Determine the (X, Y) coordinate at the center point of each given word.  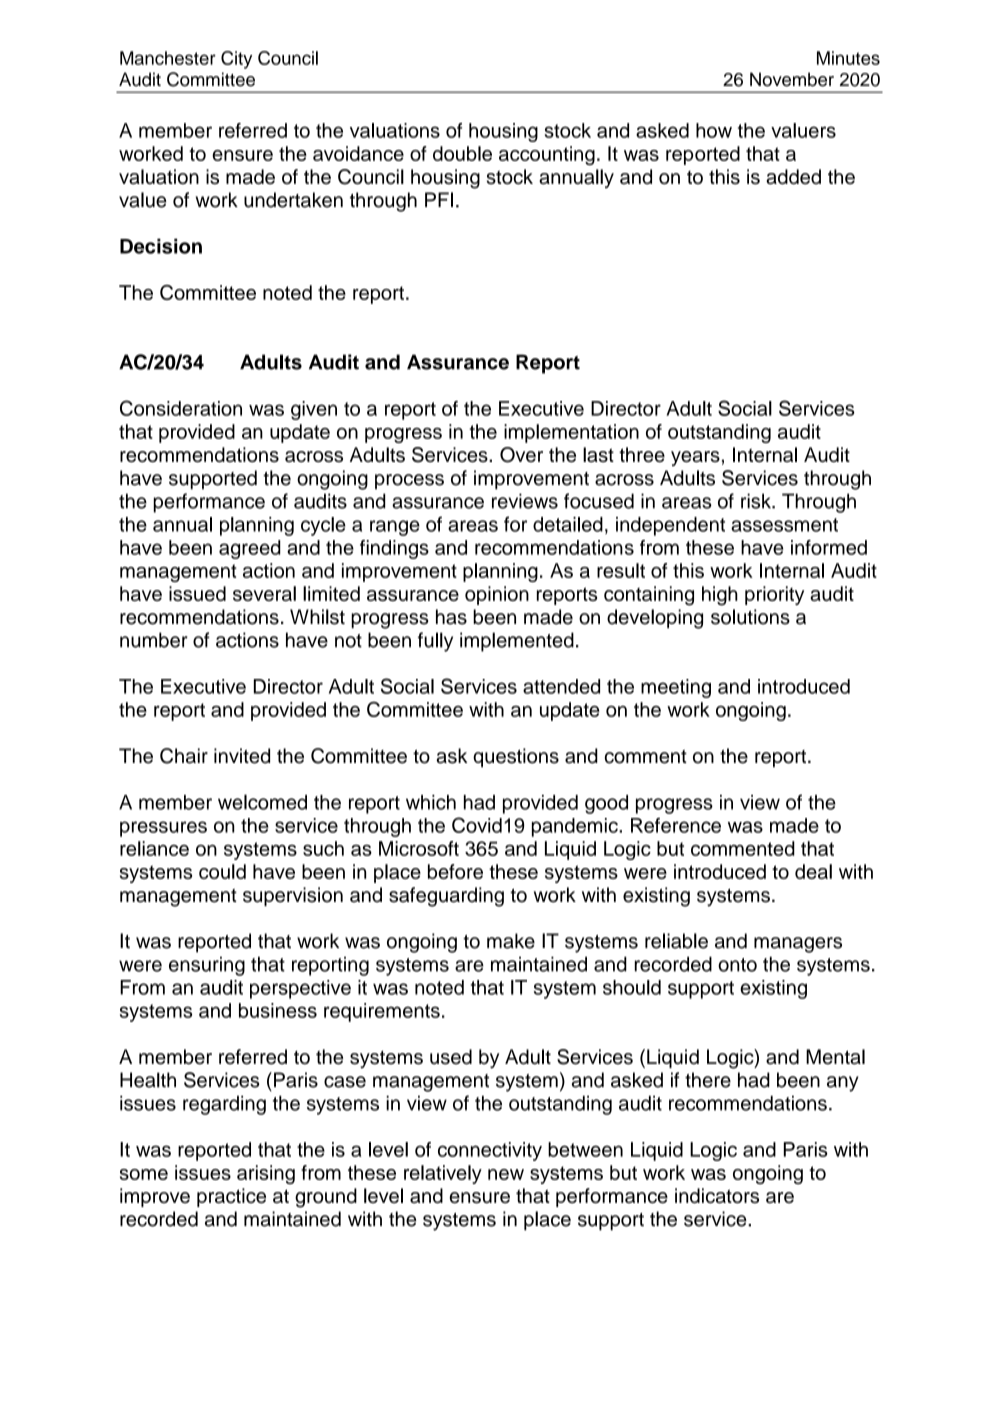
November (792, 79)
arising (266, 1174)
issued (197, 593)
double (462, 153)
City (236, 60)
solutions (750, 617)
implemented (517, 642)
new (506, 1174)
